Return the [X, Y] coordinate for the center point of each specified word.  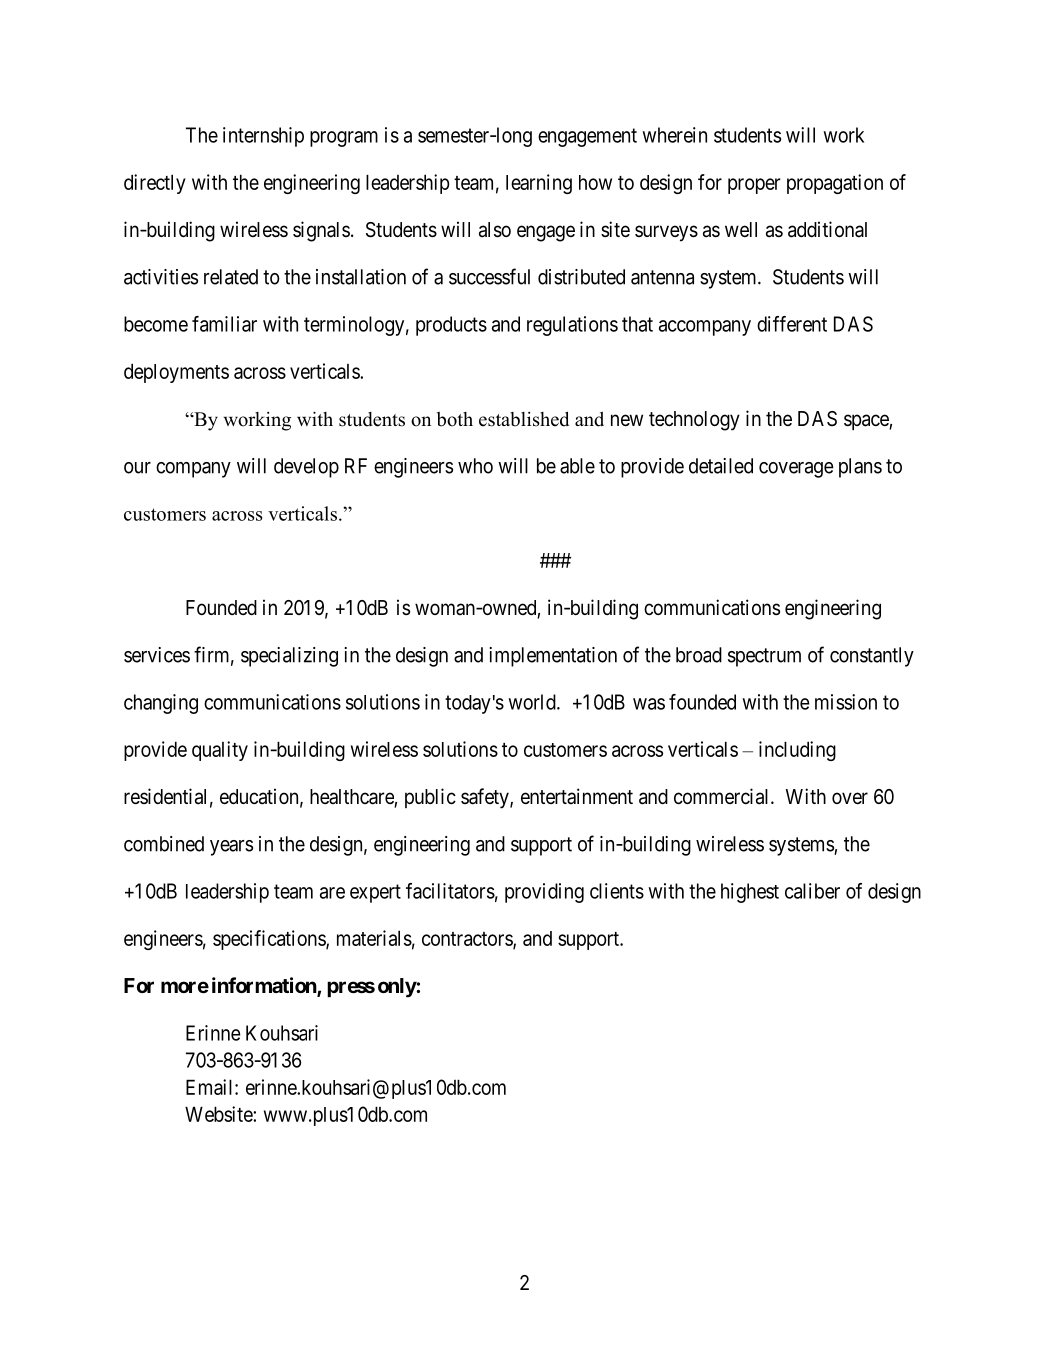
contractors [468, 940]
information [265, 986]
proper [754, 186]
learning [539, 184]
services [157, 655]
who [475, 466]
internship [263, 137]
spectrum [764, 657]
